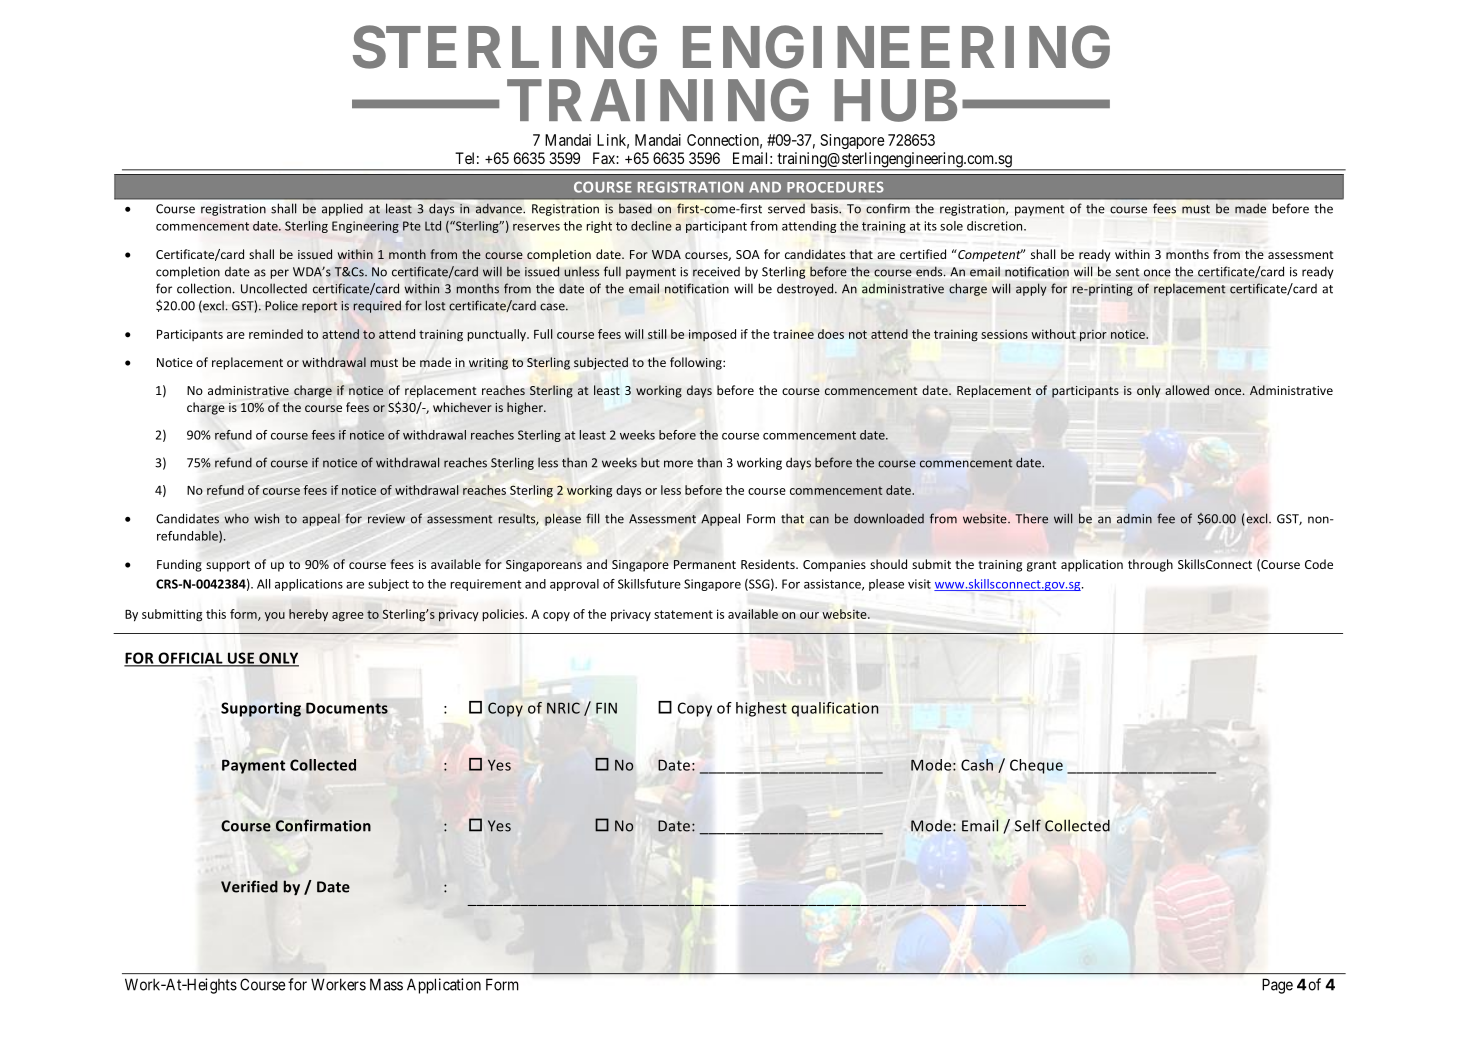  Describe the element at coordinates (1028, 825) in the screenshot. I see `Self` at that location.
